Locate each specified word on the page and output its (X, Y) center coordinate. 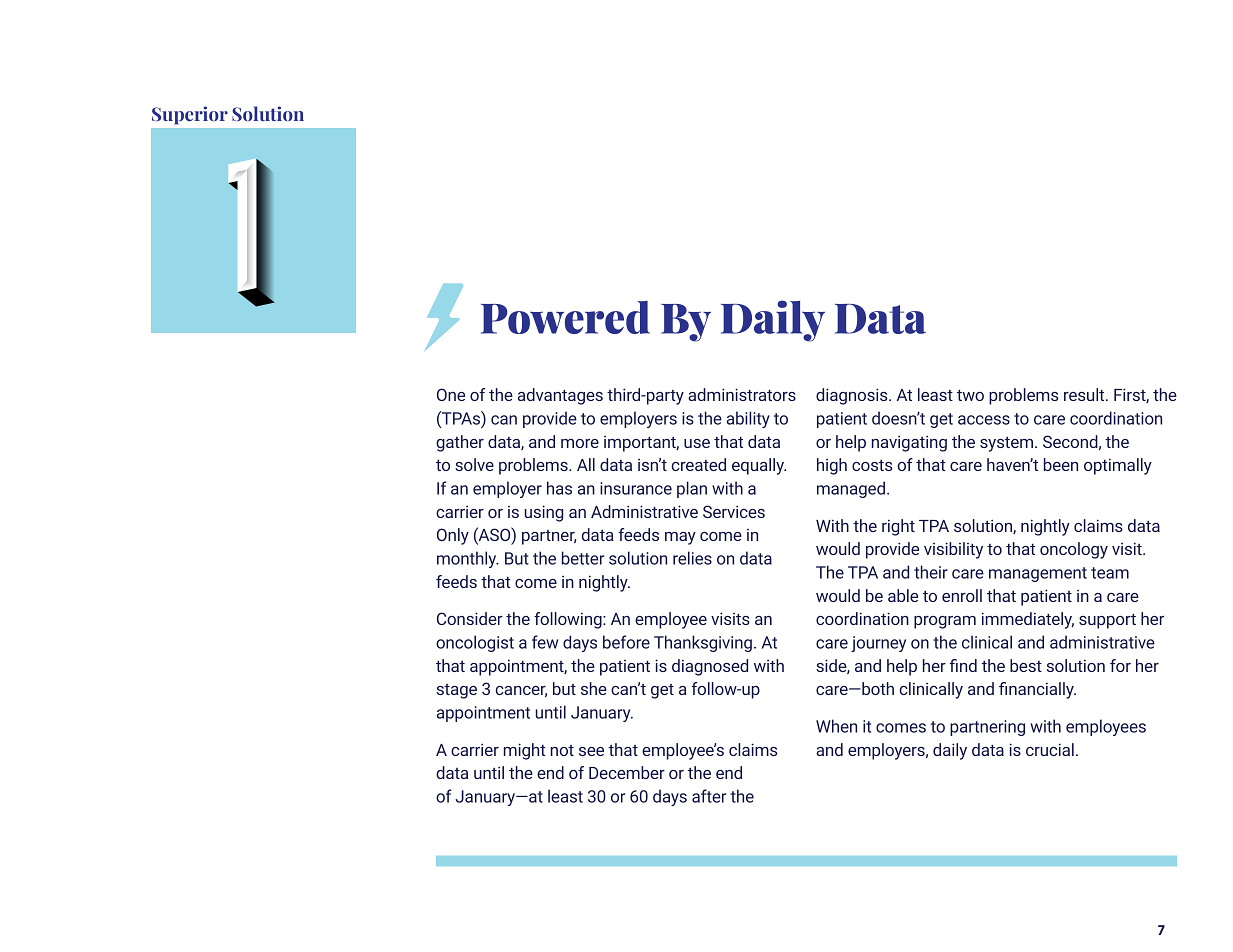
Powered (565, 317)
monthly (468, 559)
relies (692, 558)
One (451, 394)
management (1038, 574)
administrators (742, 394)
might (525, 751)
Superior (190, 115)
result (1085, 394)
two (970, 395)
